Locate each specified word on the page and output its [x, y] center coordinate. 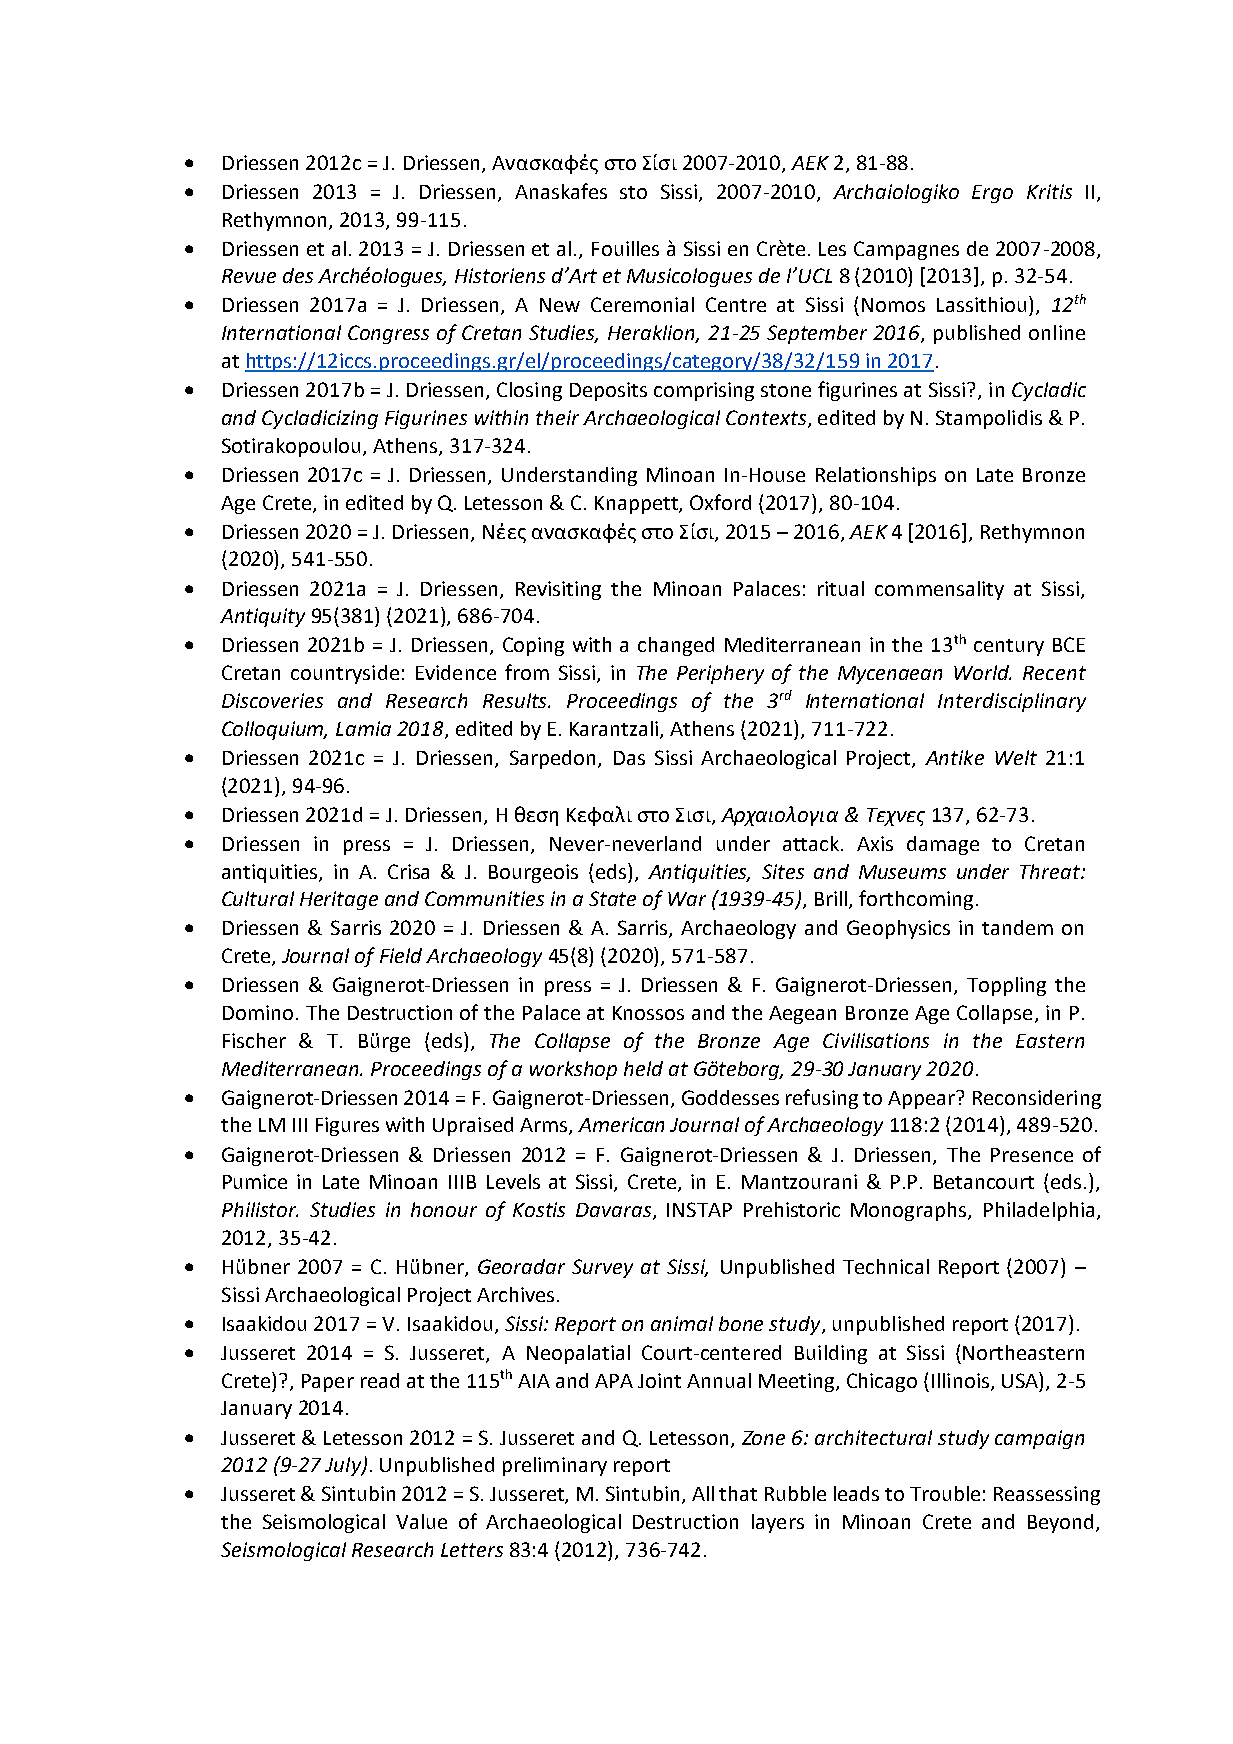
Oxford [720, 502]
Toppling [1006, 986]
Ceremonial [642, 304]
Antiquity [262, 617]
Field [401, 955]
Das [629, 758]
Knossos [648, 1013]
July [344, 1466]
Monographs [910, 1211]
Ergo [992, 194]
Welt [1016, 757]
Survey [602, 1268]
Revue [249, 276]
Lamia [363, 728]
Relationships [876, 476]
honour [444, 1209]
